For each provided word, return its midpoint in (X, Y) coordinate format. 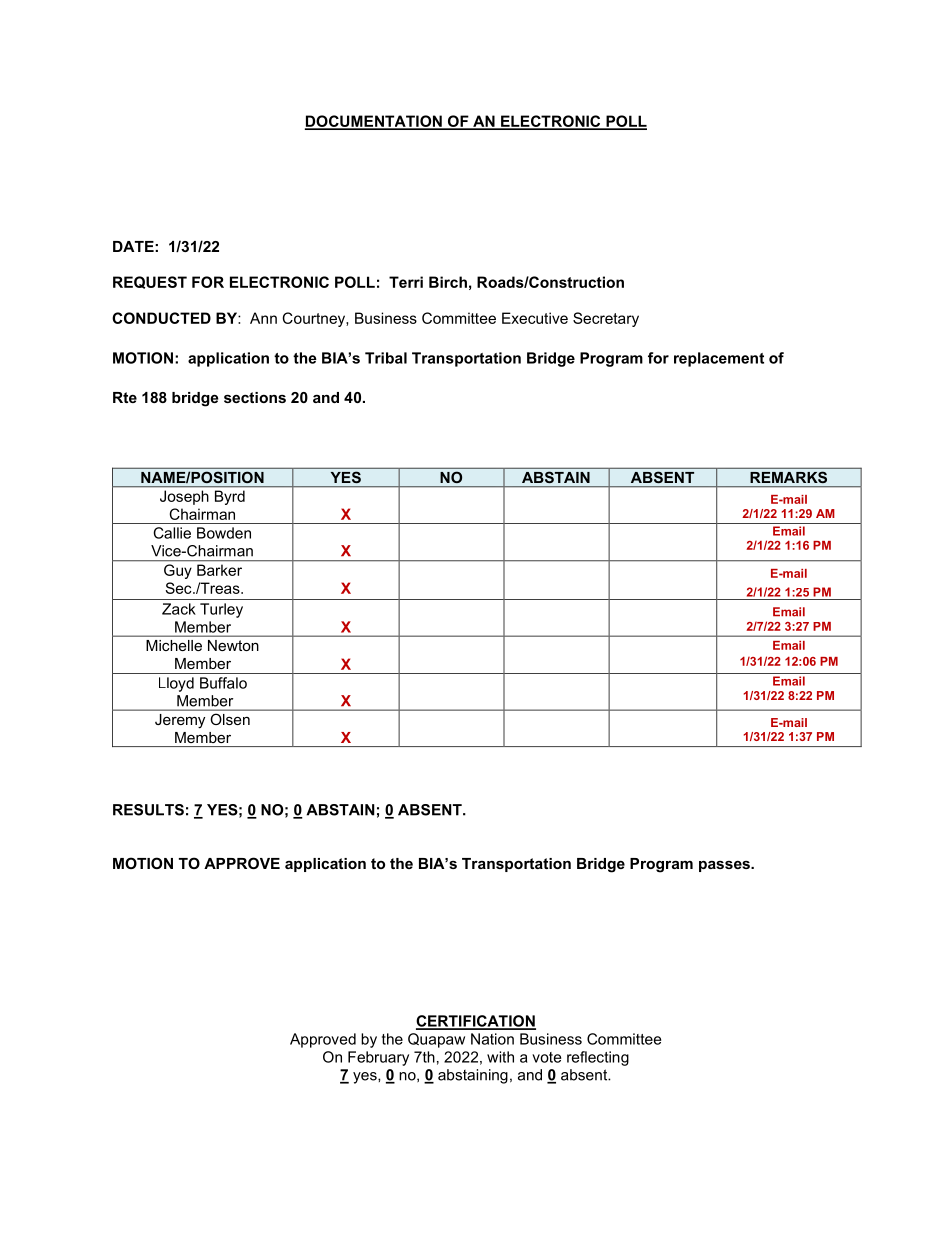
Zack (179, 609)
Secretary (606, 319)
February (378, 1058)
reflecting (598, 1058)
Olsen (230, 719)
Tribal (386, 358)
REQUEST (150, 282)
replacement (719, 359)
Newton (233, 645)
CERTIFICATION (476, 1022)
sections (255, 397)
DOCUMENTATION (374, 122)
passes (725, 866)
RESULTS (148, 810)
